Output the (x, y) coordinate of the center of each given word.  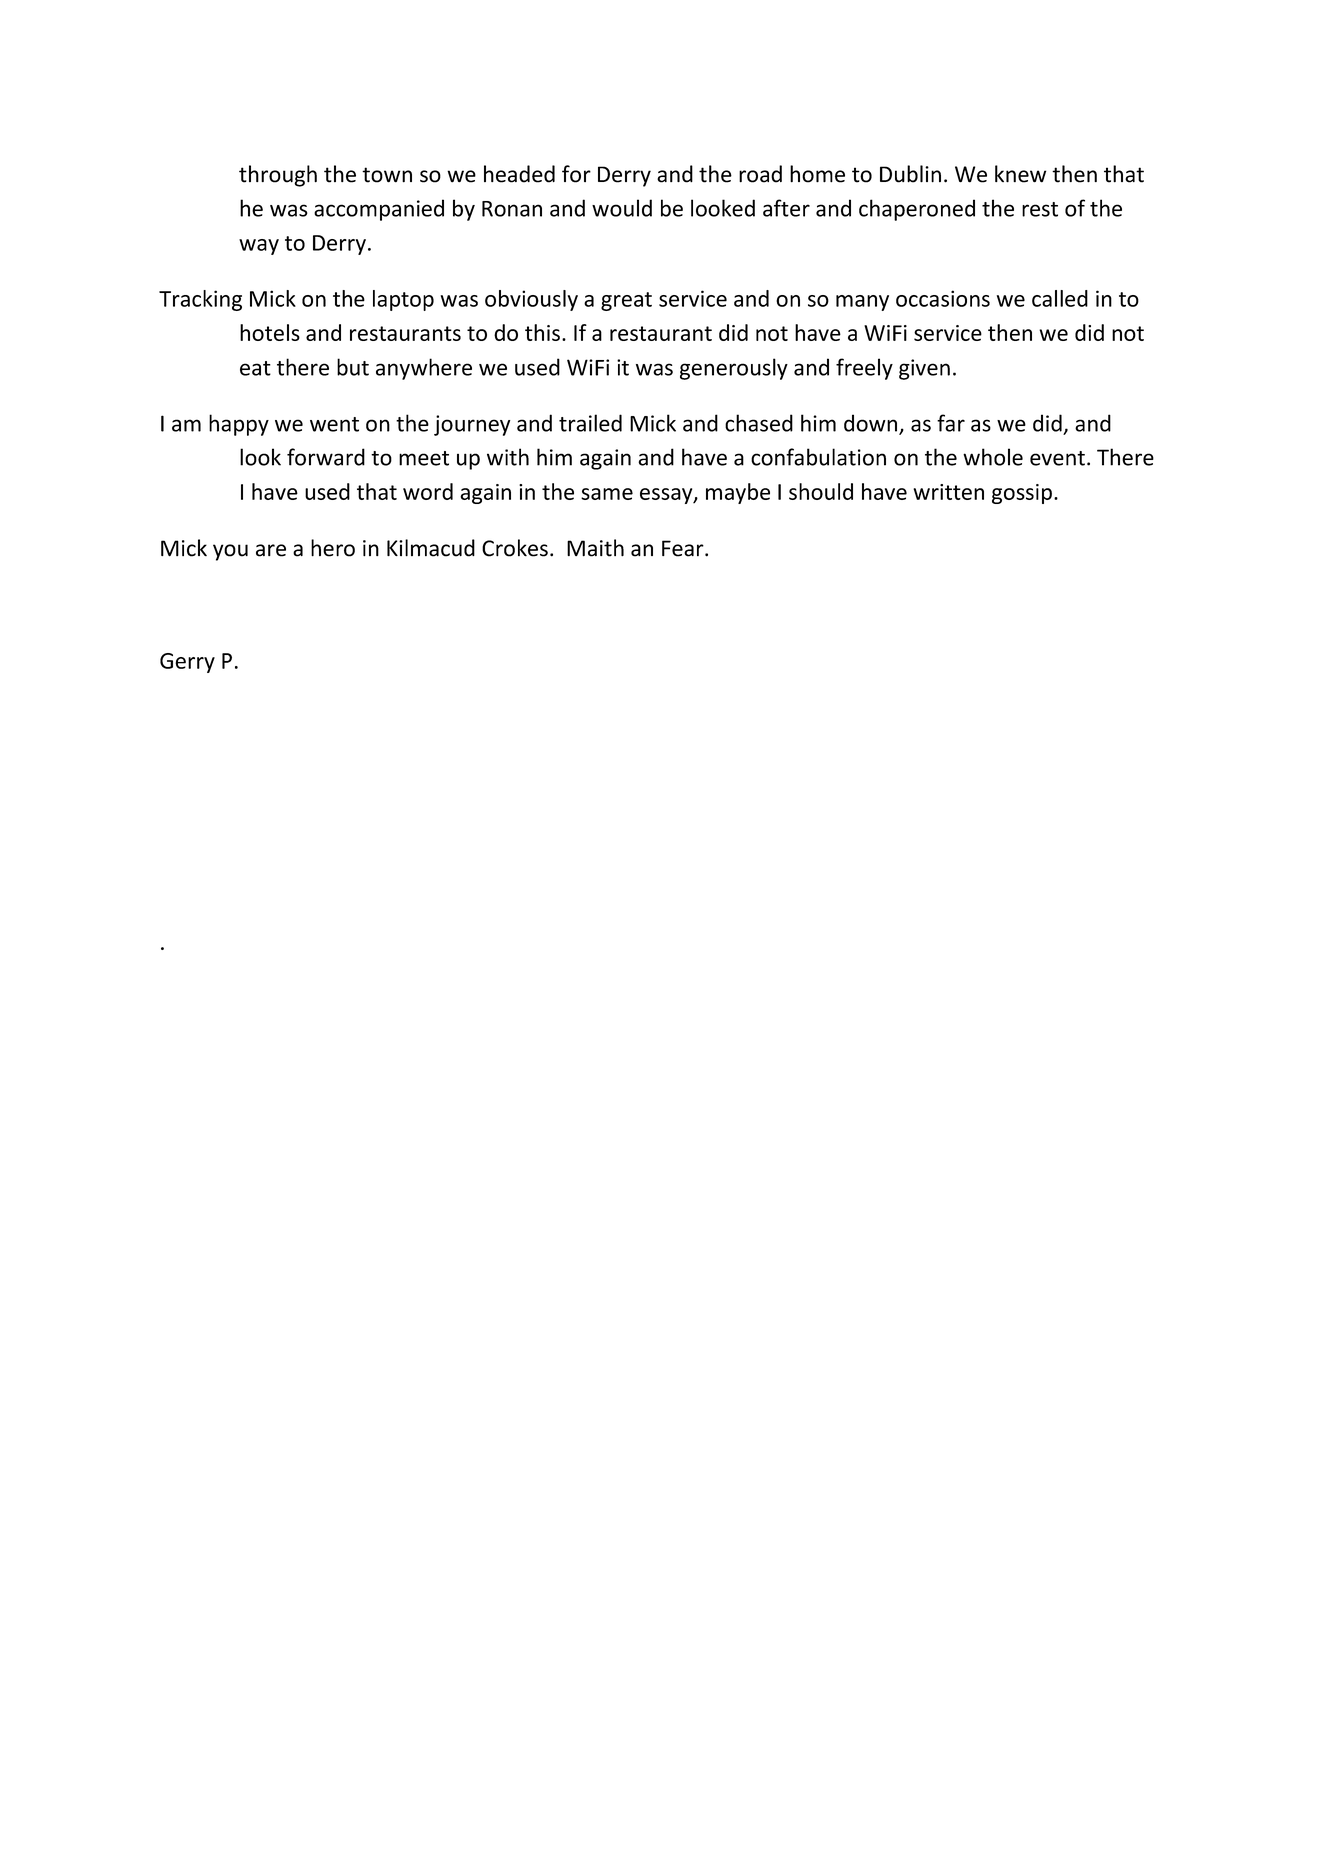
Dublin (910, 174)
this (542, 332)
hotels (270, 332)
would (622, 208)
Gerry (187, 663)
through (278, 176)
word (428, 491)
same (607, 494)
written (948, 492)
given (924, 369)
